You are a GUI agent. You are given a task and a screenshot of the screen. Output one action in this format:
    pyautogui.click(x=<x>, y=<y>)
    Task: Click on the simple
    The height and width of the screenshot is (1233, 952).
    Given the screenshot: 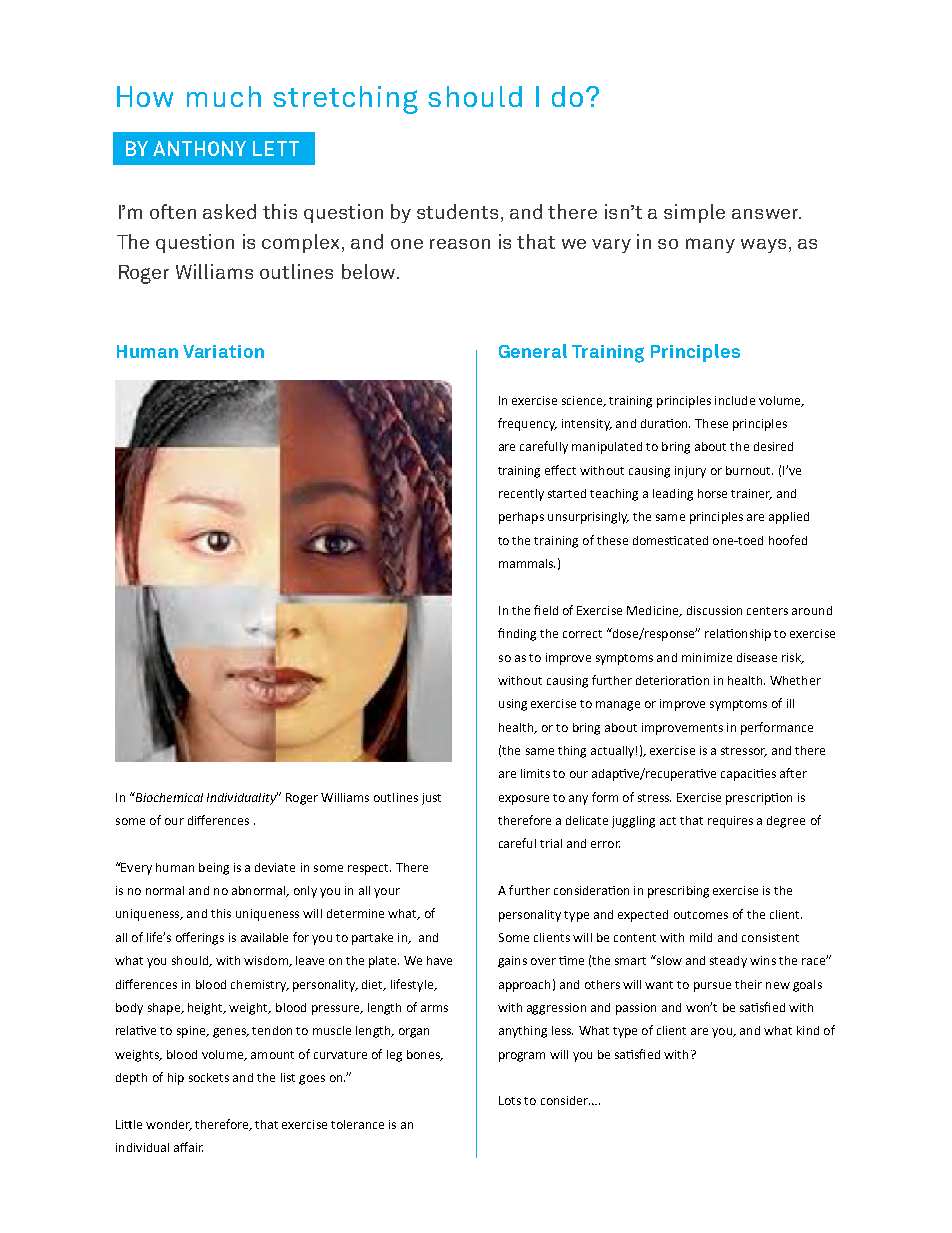 What is the action you would take?
    pyautogui.click(x=694, y=213)
